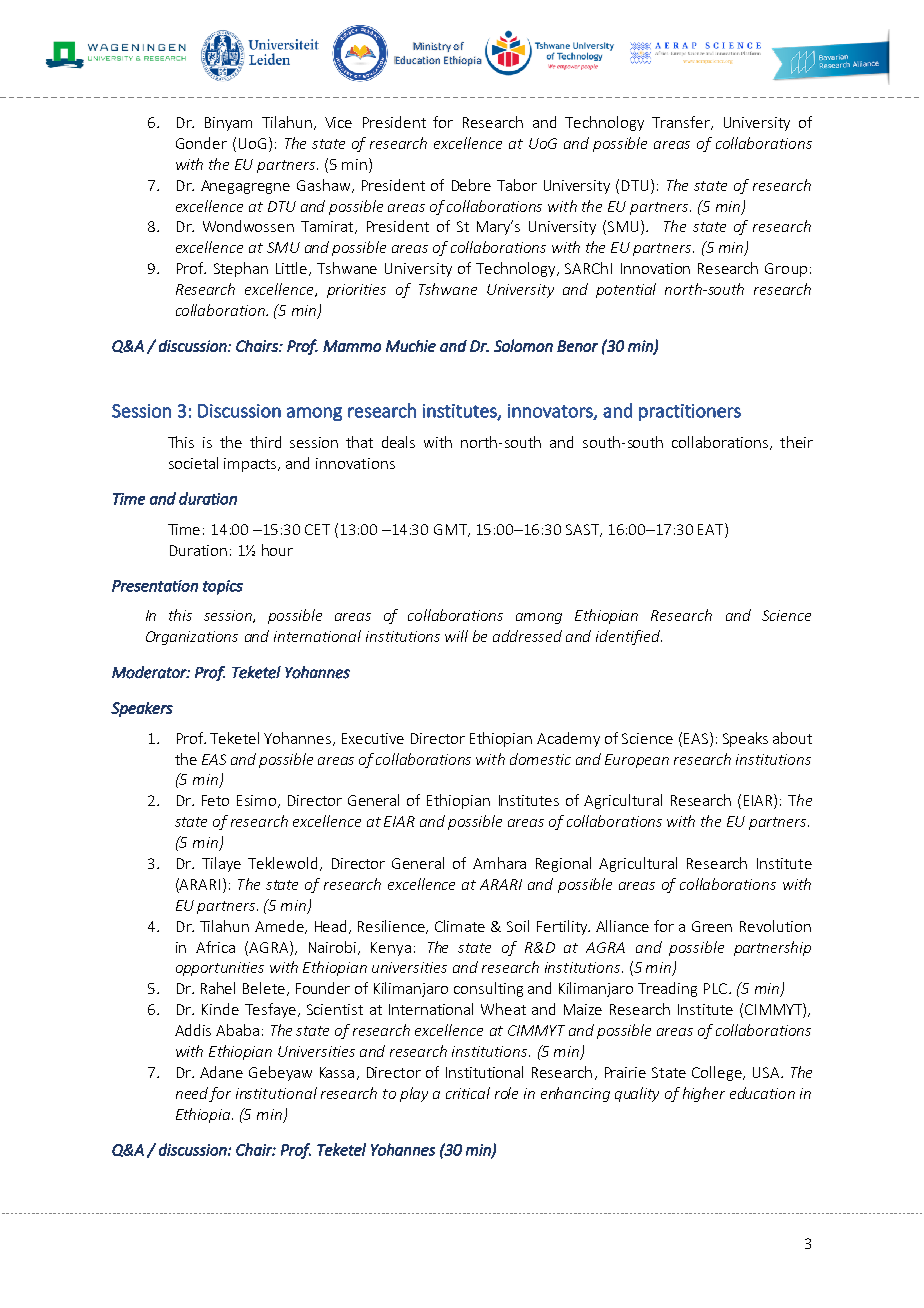 Image resolution: width=924 pixels, height=1308 pixels. What do you see at coordinates (745, 739) in the screenshot?
I see `Speaks` at bounding box center [745, 739].
